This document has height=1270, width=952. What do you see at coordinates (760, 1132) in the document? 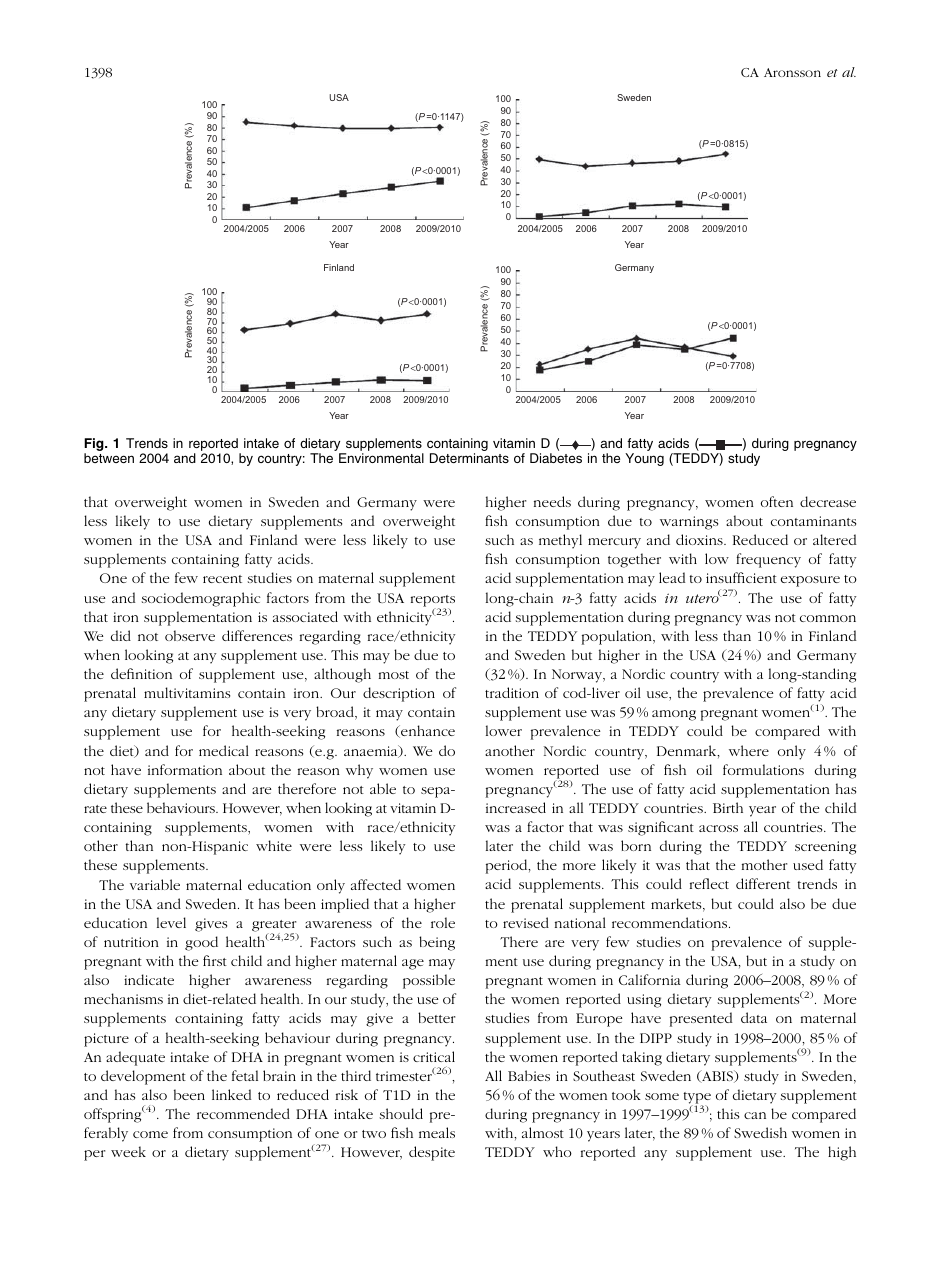
I see `Swedish` at bounding box center [760, 1132].
